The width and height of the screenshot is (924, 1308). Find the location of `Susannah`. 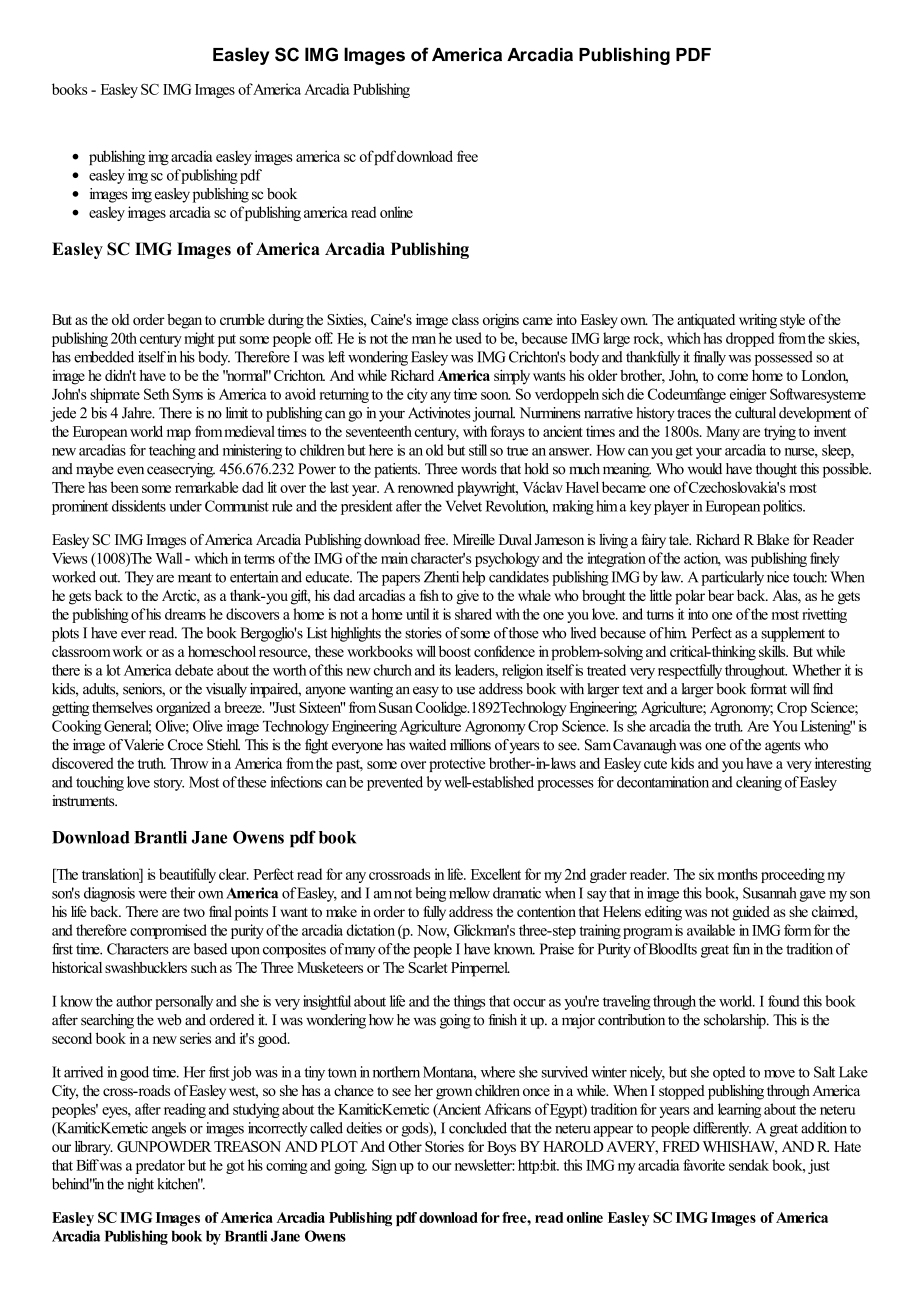

Susannah is located at coordinates (770, 893).
